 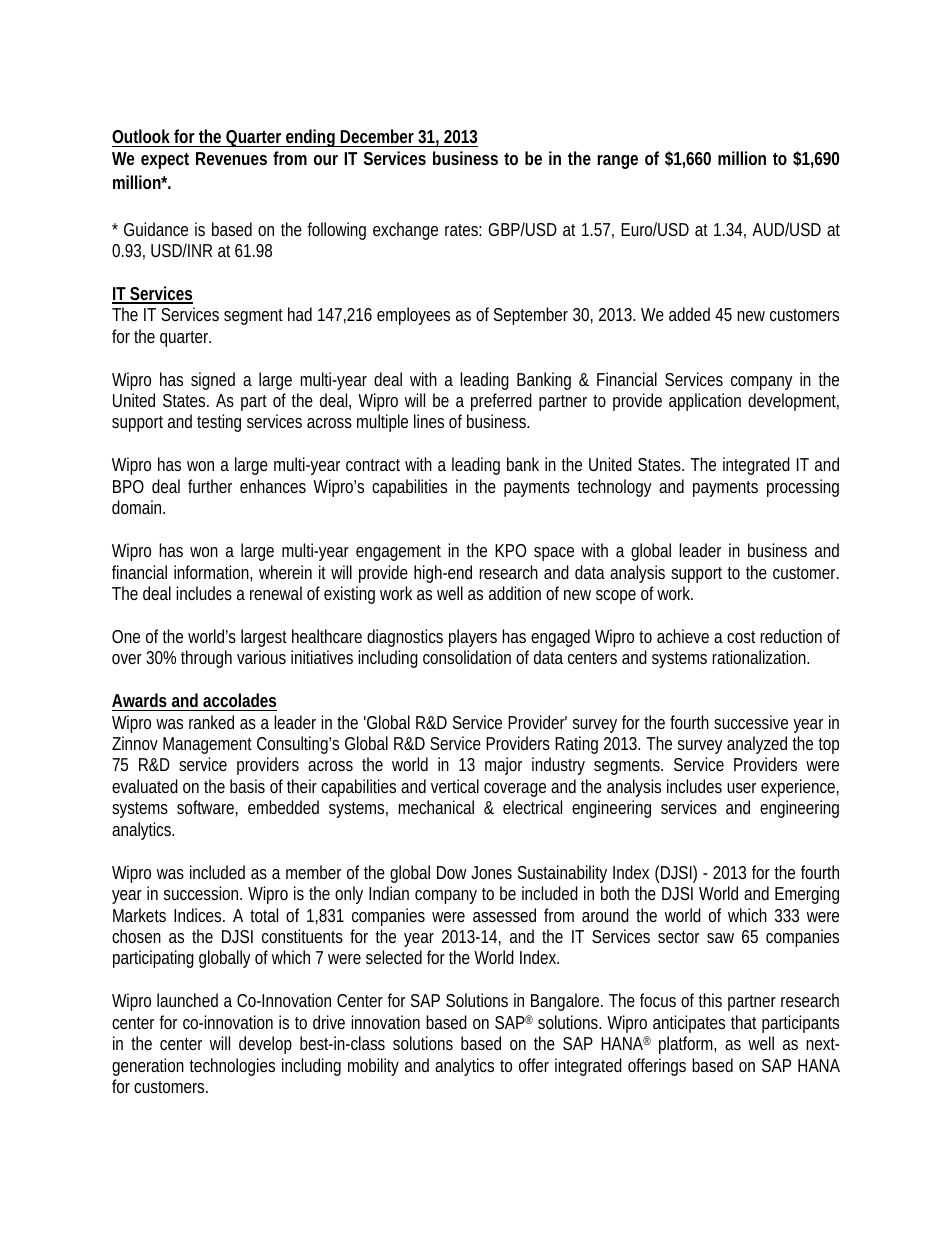 I want to click on launched, so click(x=187, y=1000).
